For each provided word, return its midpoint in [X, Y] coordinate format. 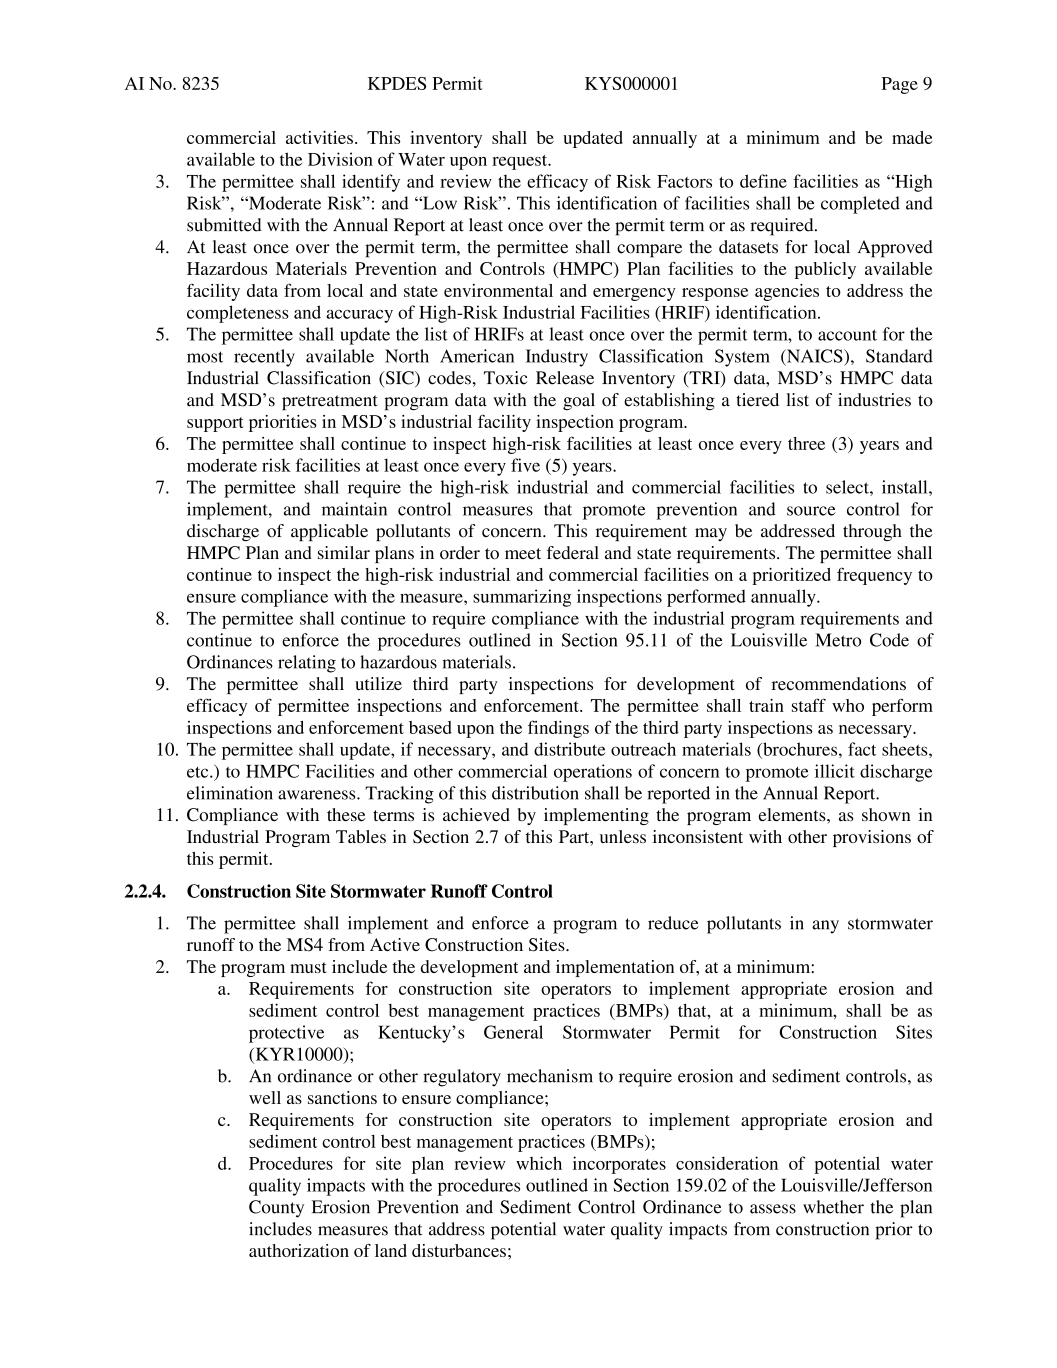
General [513, 1032]
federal [573, 552]
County [276, 1209]
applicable [329, 532]
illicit [835, 771]
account [847, 335]
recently [264, 358]
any [825, 927]
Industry [557, 358]
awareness [318, 795]
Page [900, 85]
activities [319, 137]
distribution [535, 793]
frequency [874, 576]
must [308, 967]
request [521, 162]
